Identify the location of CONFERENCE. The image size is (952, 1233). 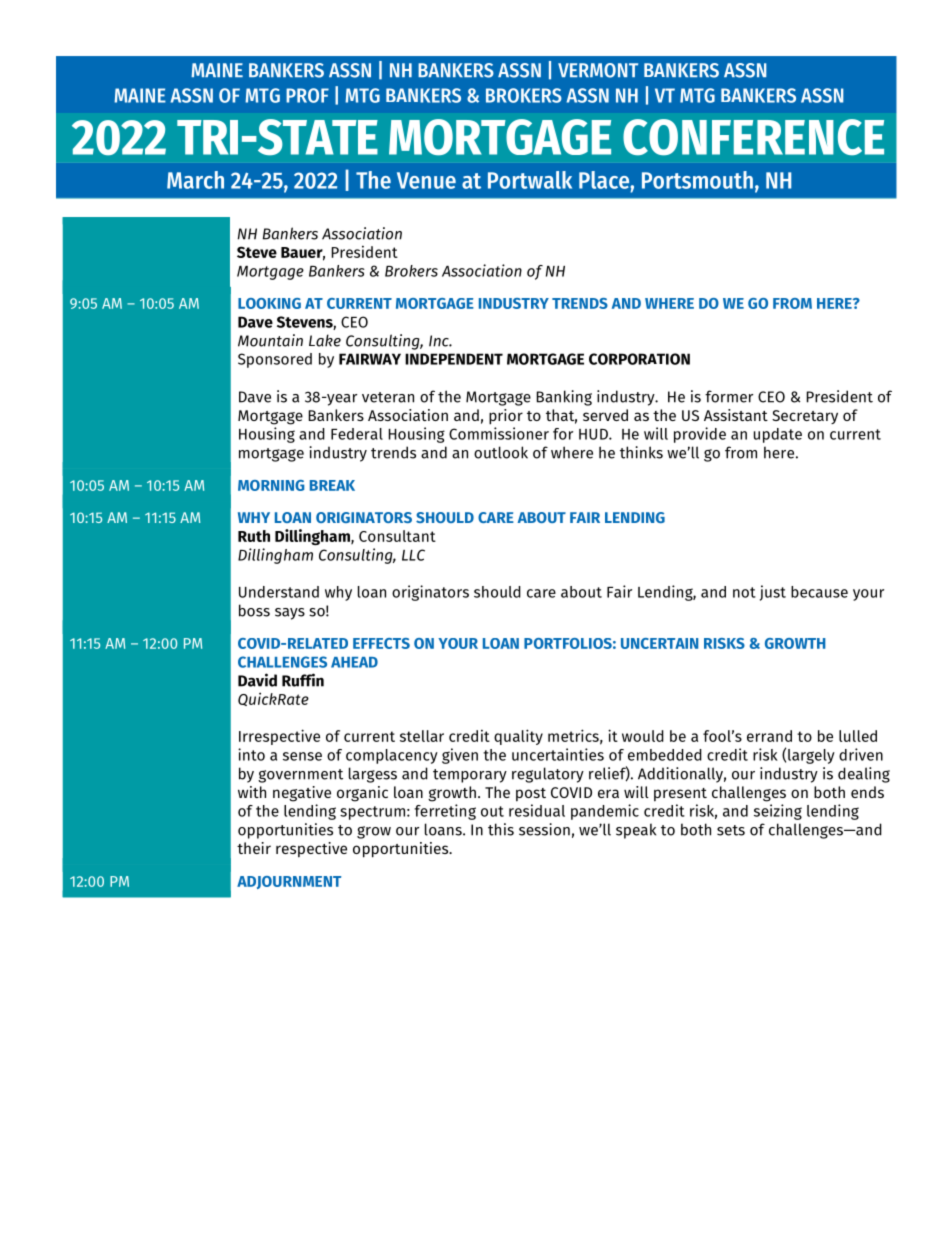
(753, 137).
